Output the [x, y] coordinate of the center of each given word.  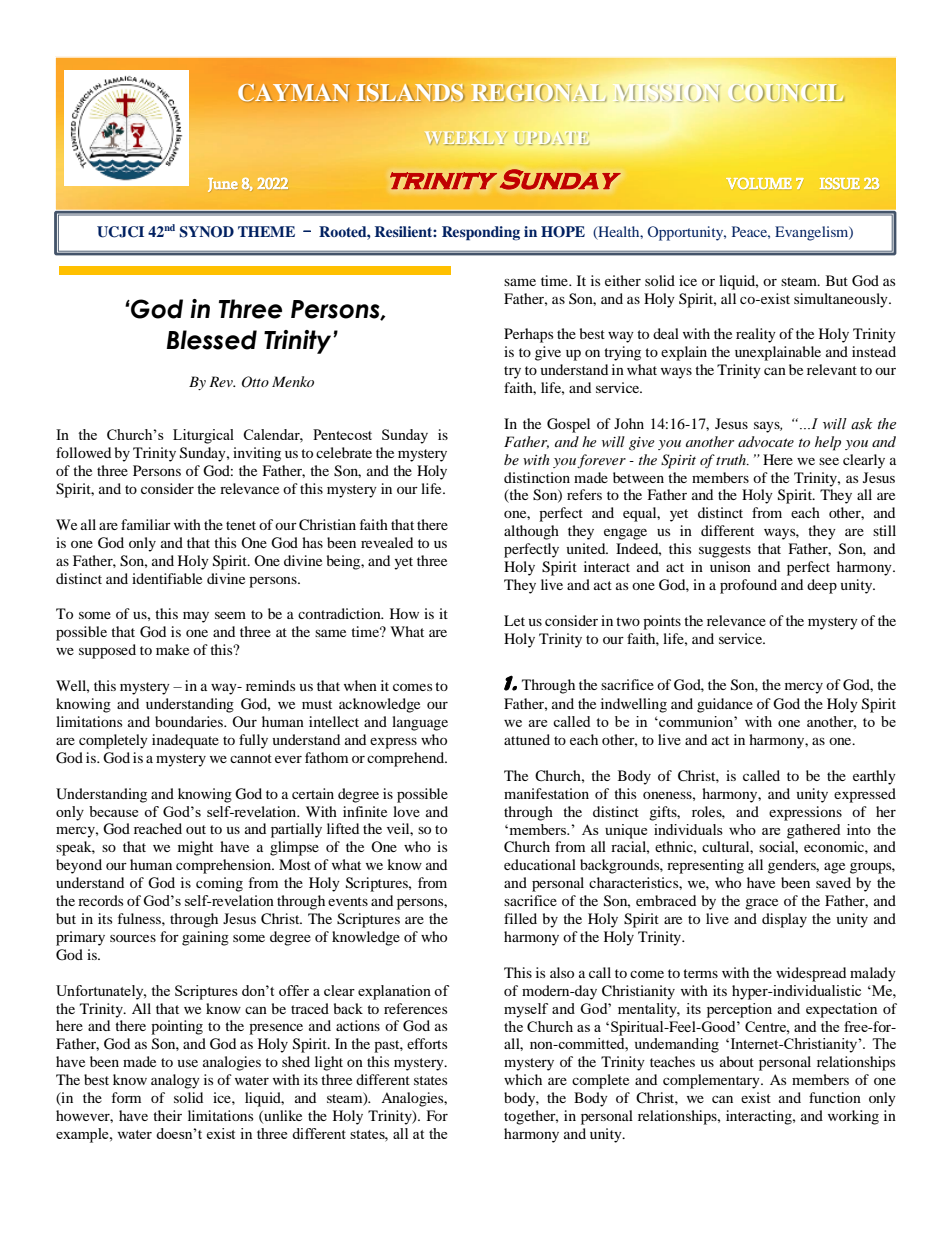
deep [822, 586]
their [167, 1115]
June [223, 185]
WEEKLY [464, 138]
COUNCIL [786, 93]
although [531, 532]
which [523, 1079]
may [196, 617]
